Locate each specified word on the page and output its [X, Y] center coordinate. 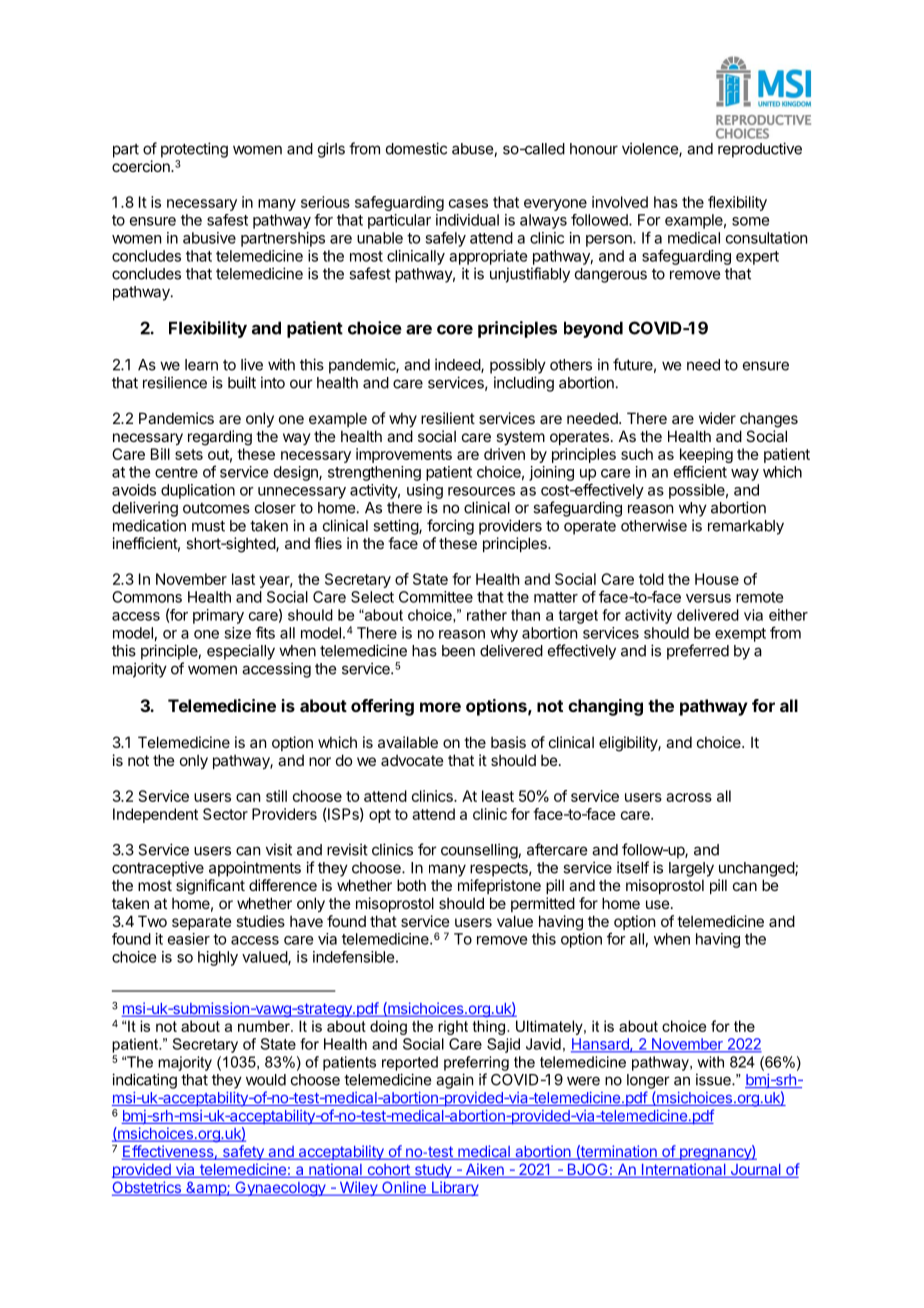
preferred [698, 652]
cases [468, 203]
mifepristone [499, 886]
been [458, 651]
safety [243, 1152]
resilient [448, 418]
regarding [220, 438]
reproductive [760, 150]
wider [717, 418]
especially [241, 652]
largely [691, 869]
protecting [194, 150]
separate [202, 923]
